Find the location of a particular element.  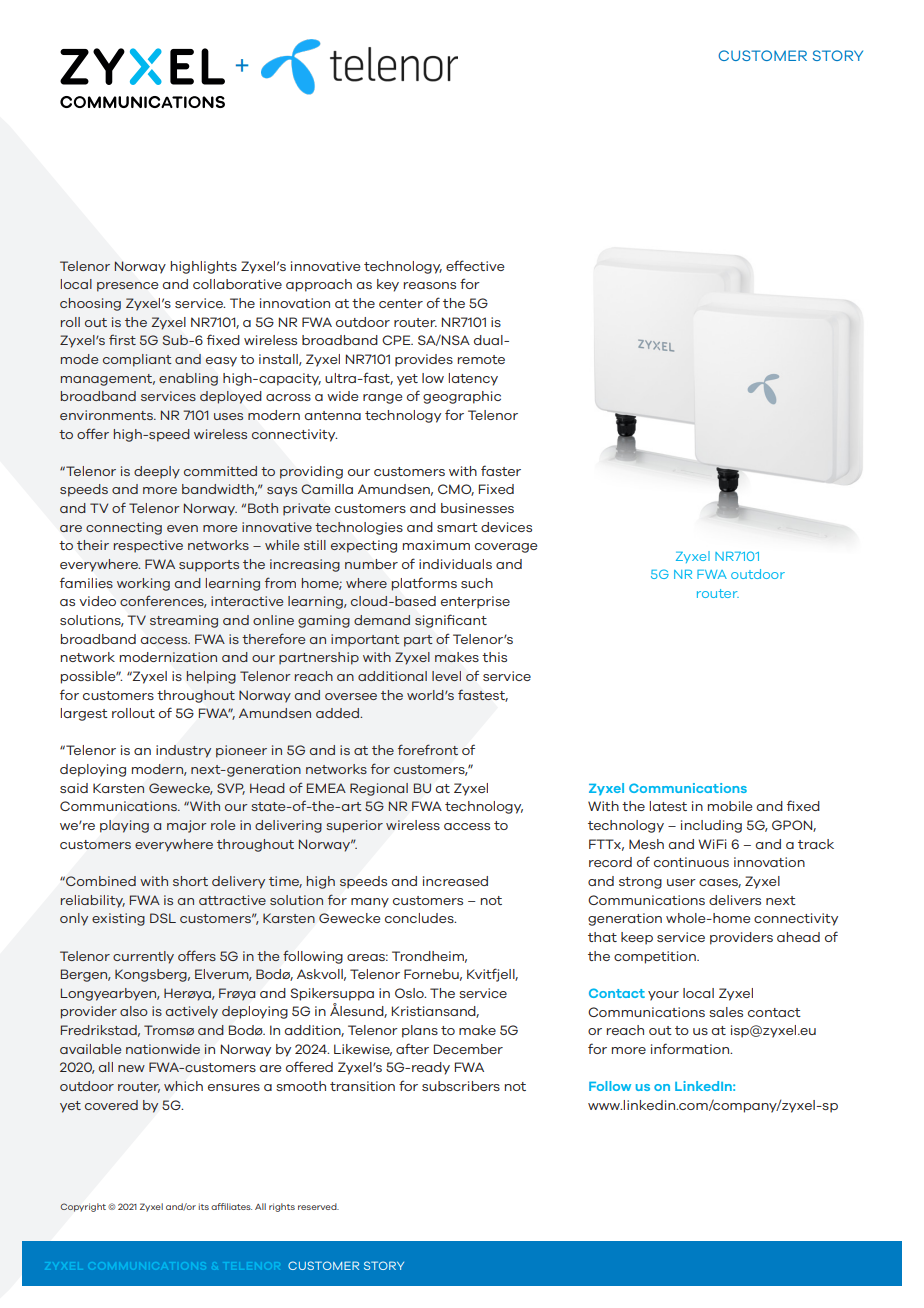

also is located at coordinates (134, 1011).
